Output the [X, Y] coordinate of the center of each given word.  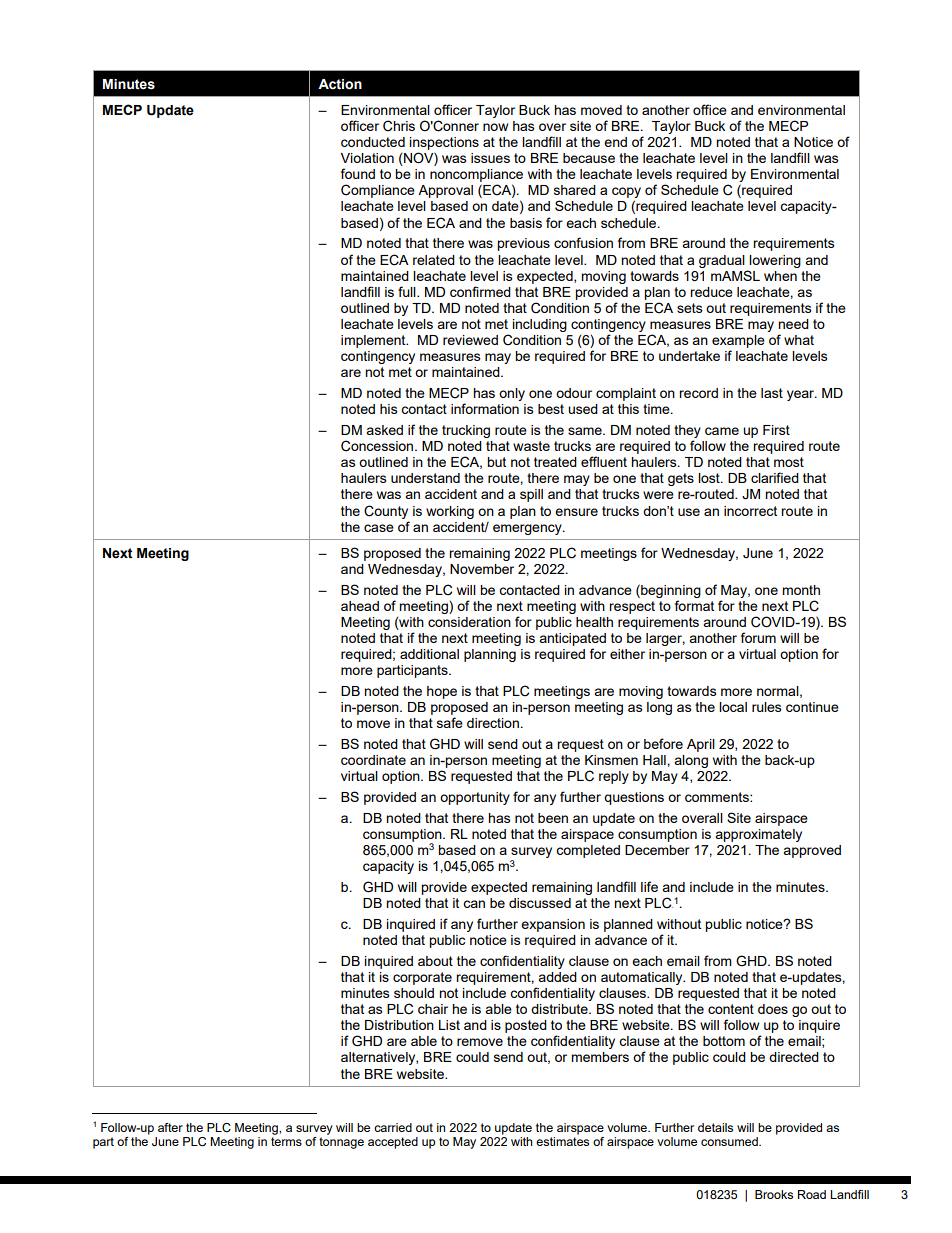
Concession [378, 446]
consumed [730, 1141]
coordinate [373, 760]
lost [710, 478]
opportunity [475, 798]
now [495, 127]
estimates [562, 1141]
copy [626, 194]
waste [531, 446]
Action [340, 84]
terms [286, 1141]
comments [718, 797]
